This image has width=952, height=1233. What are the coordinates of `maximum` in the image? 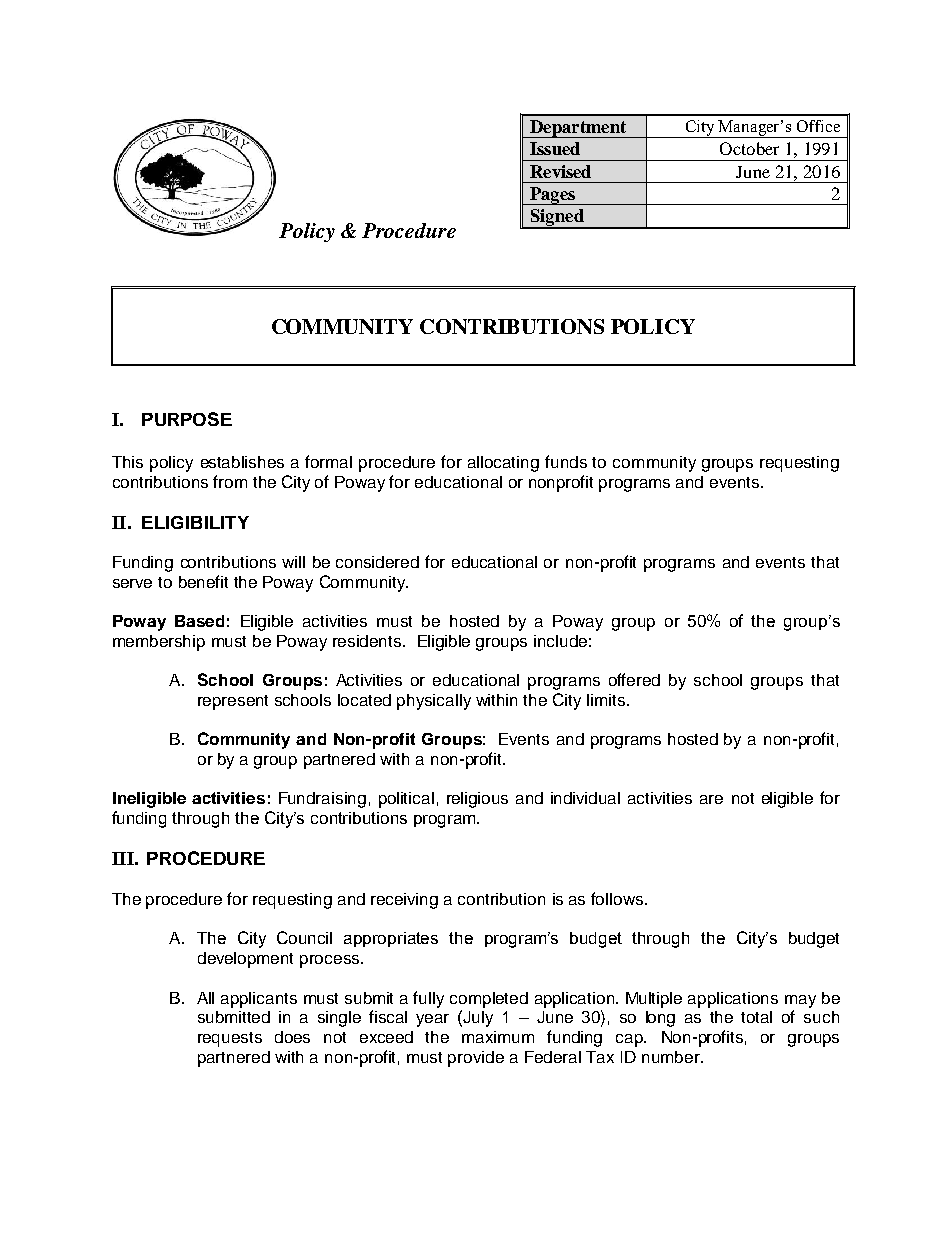 It's located at (498, 1037).
